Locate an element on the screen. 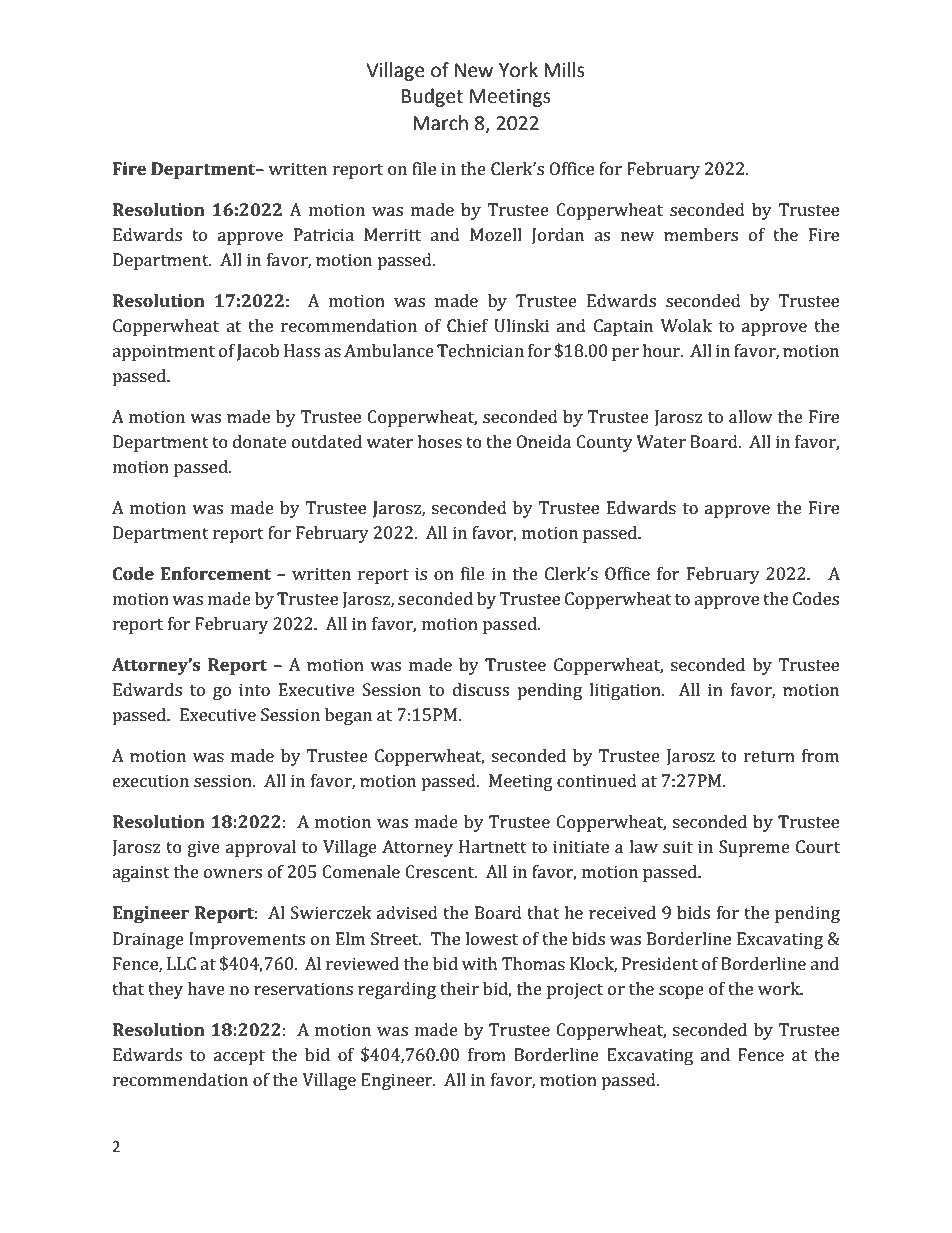  accept is located at coordinates (239, 1057).
